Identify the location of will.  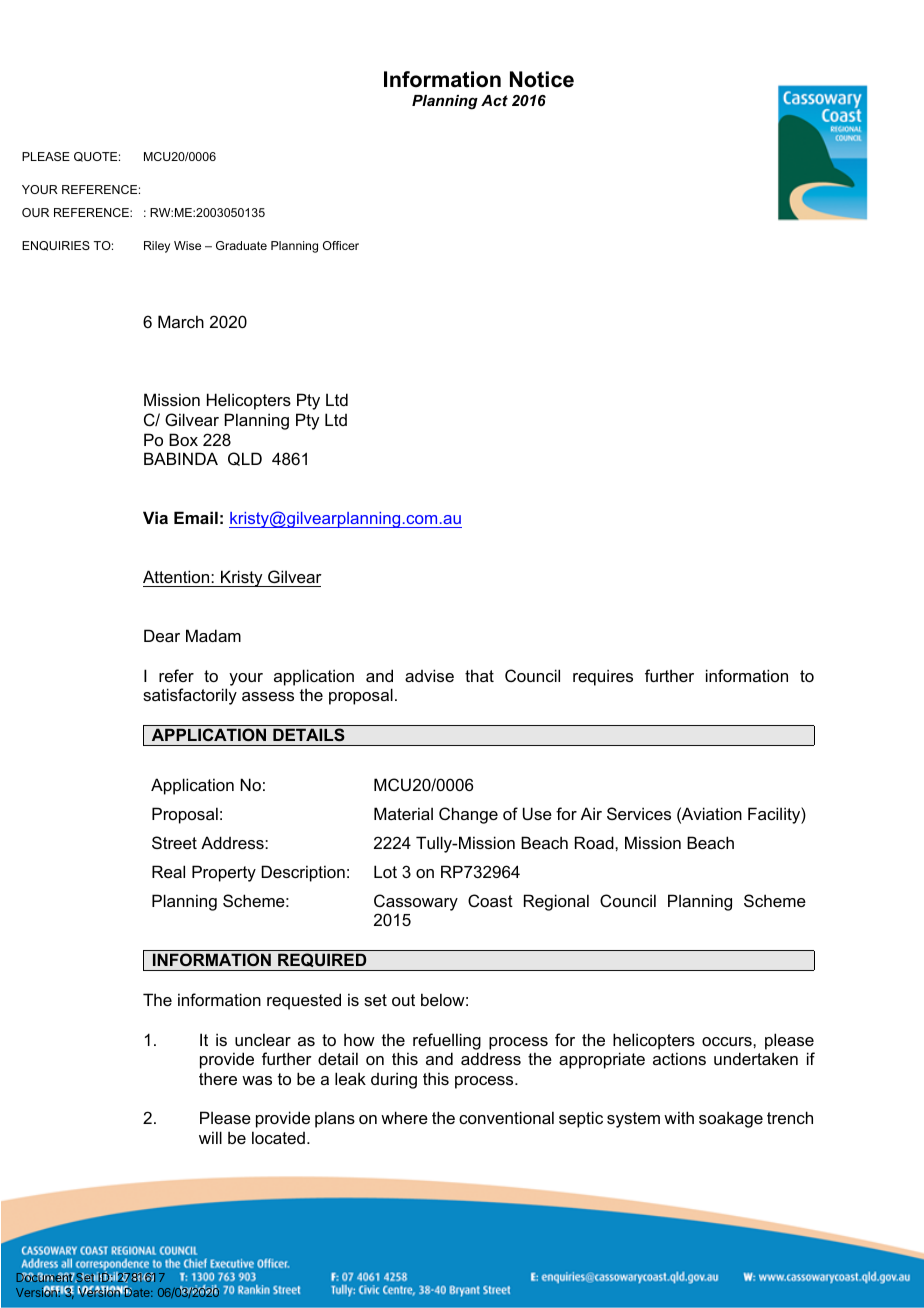
(210, 1137).
